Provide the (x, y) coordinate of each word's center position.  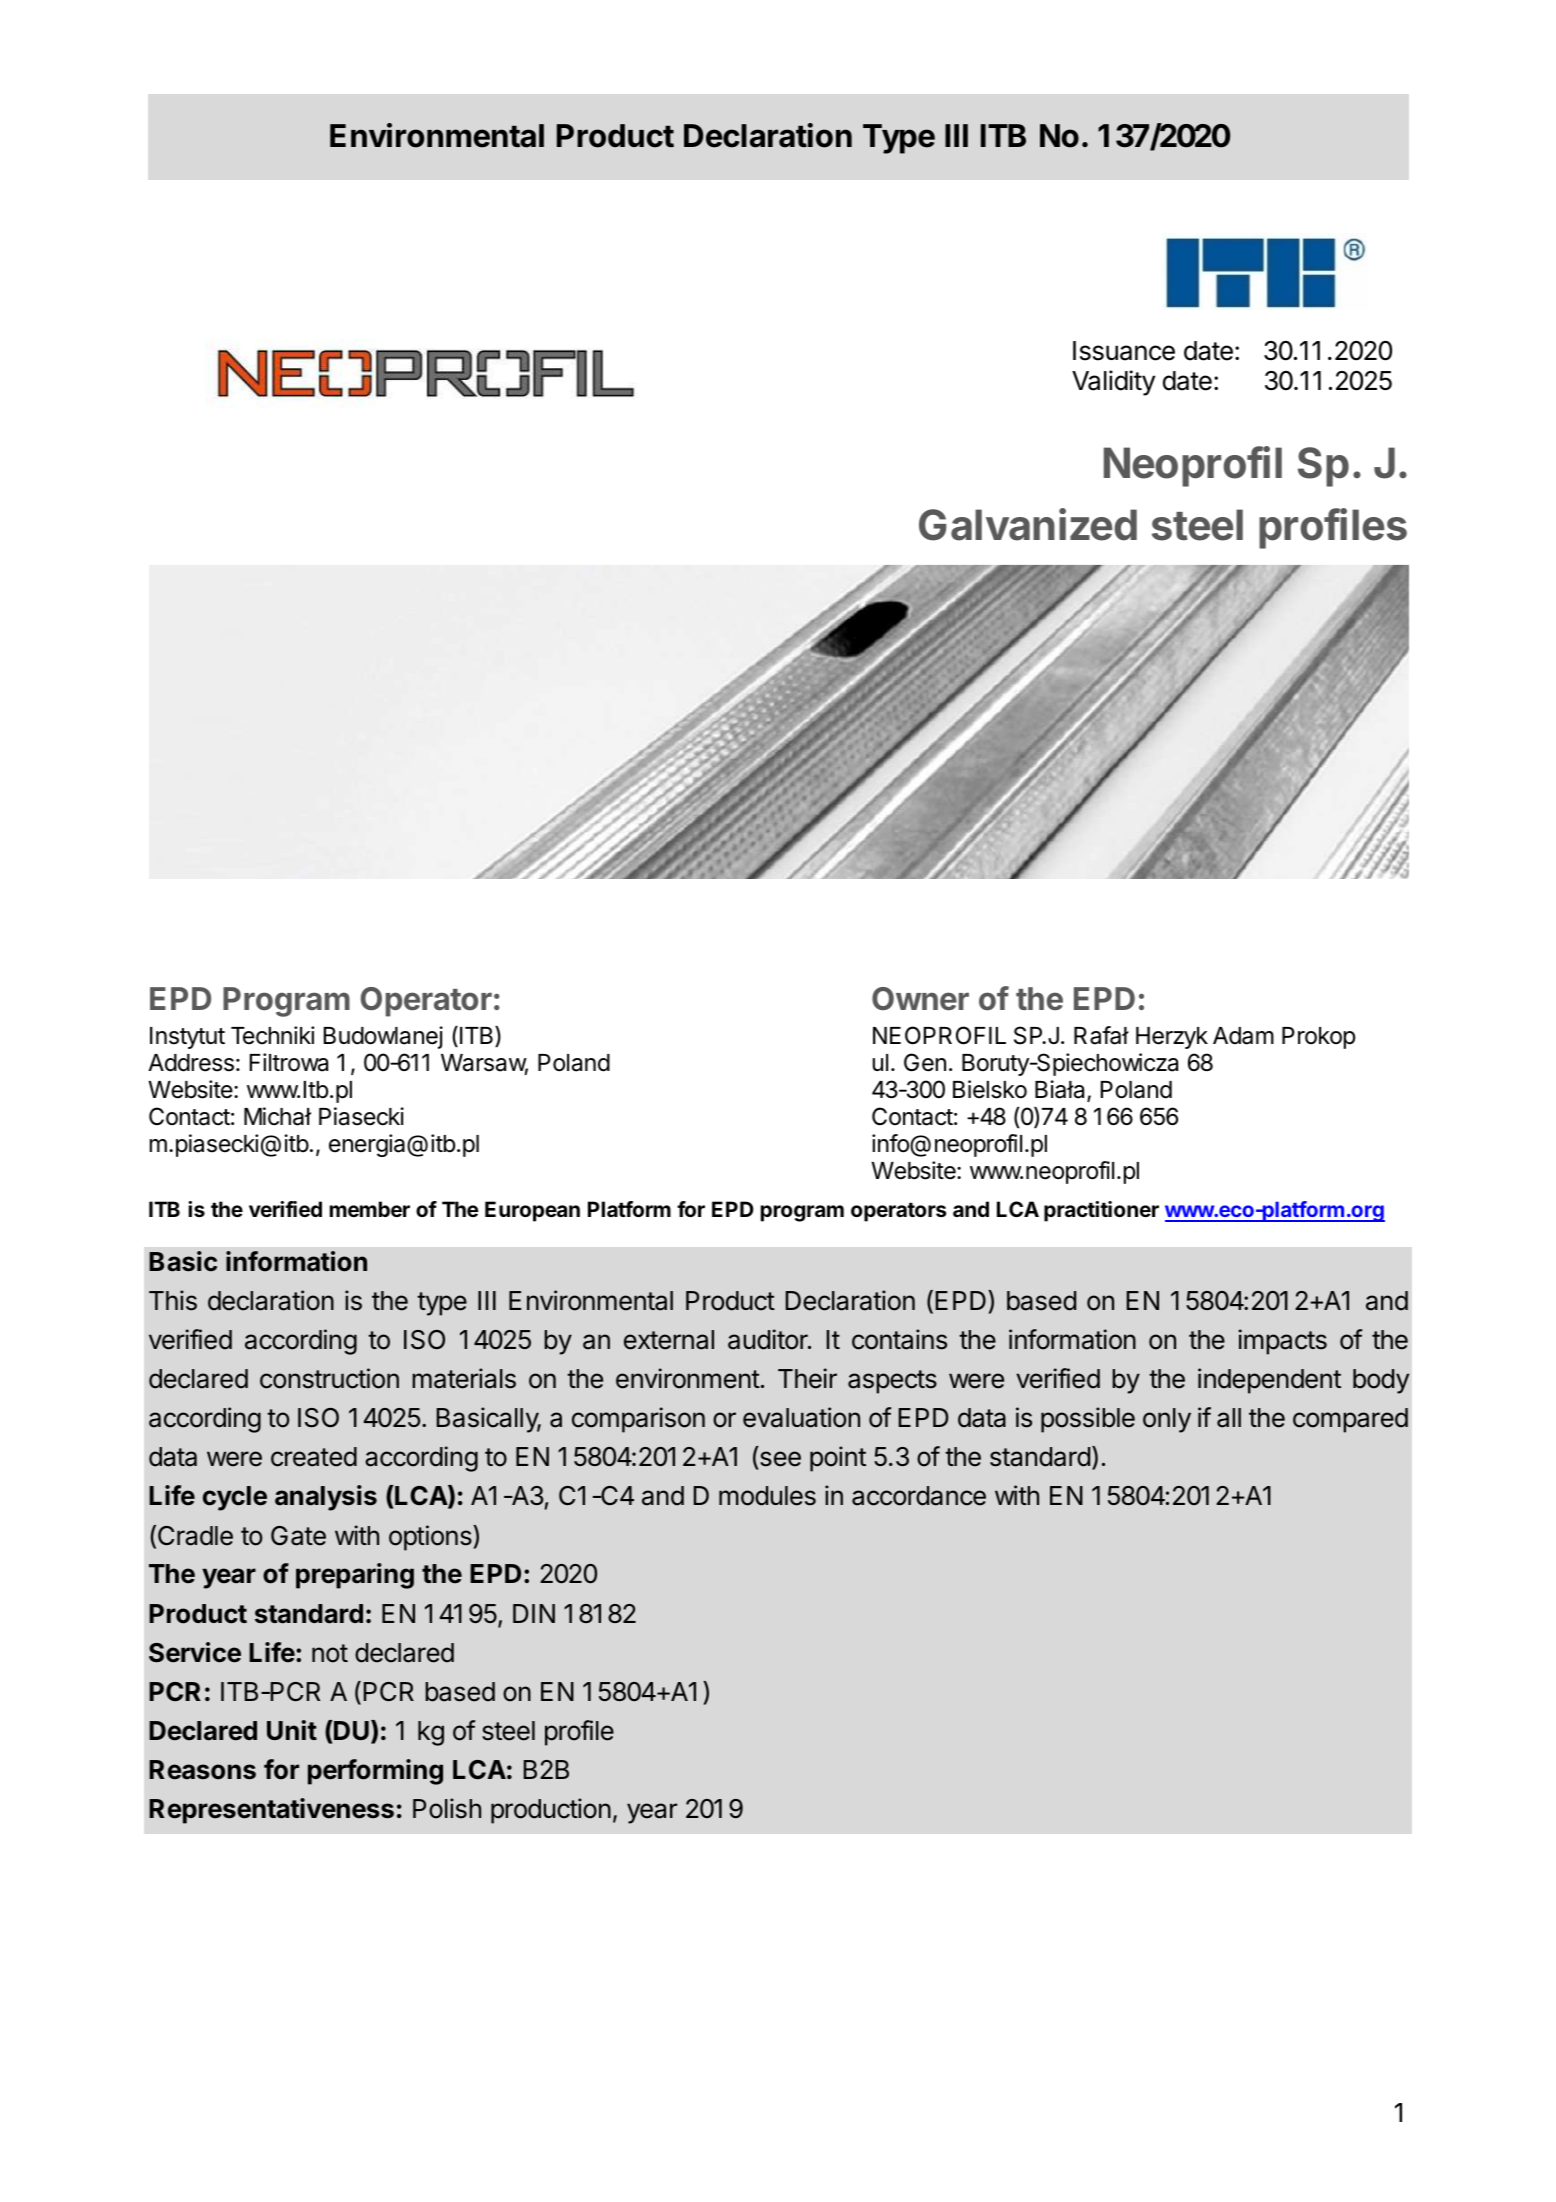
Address (191, 1063)
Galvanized (1028, 524)
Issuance (1124, 351)
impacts (1282, 1342)
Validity (1113, 383)
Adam (1243, 1036)
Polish (447, 1808)
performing (375, 1772)
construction (329, 1378)
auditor (769, 1339)
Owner (920, 999)
